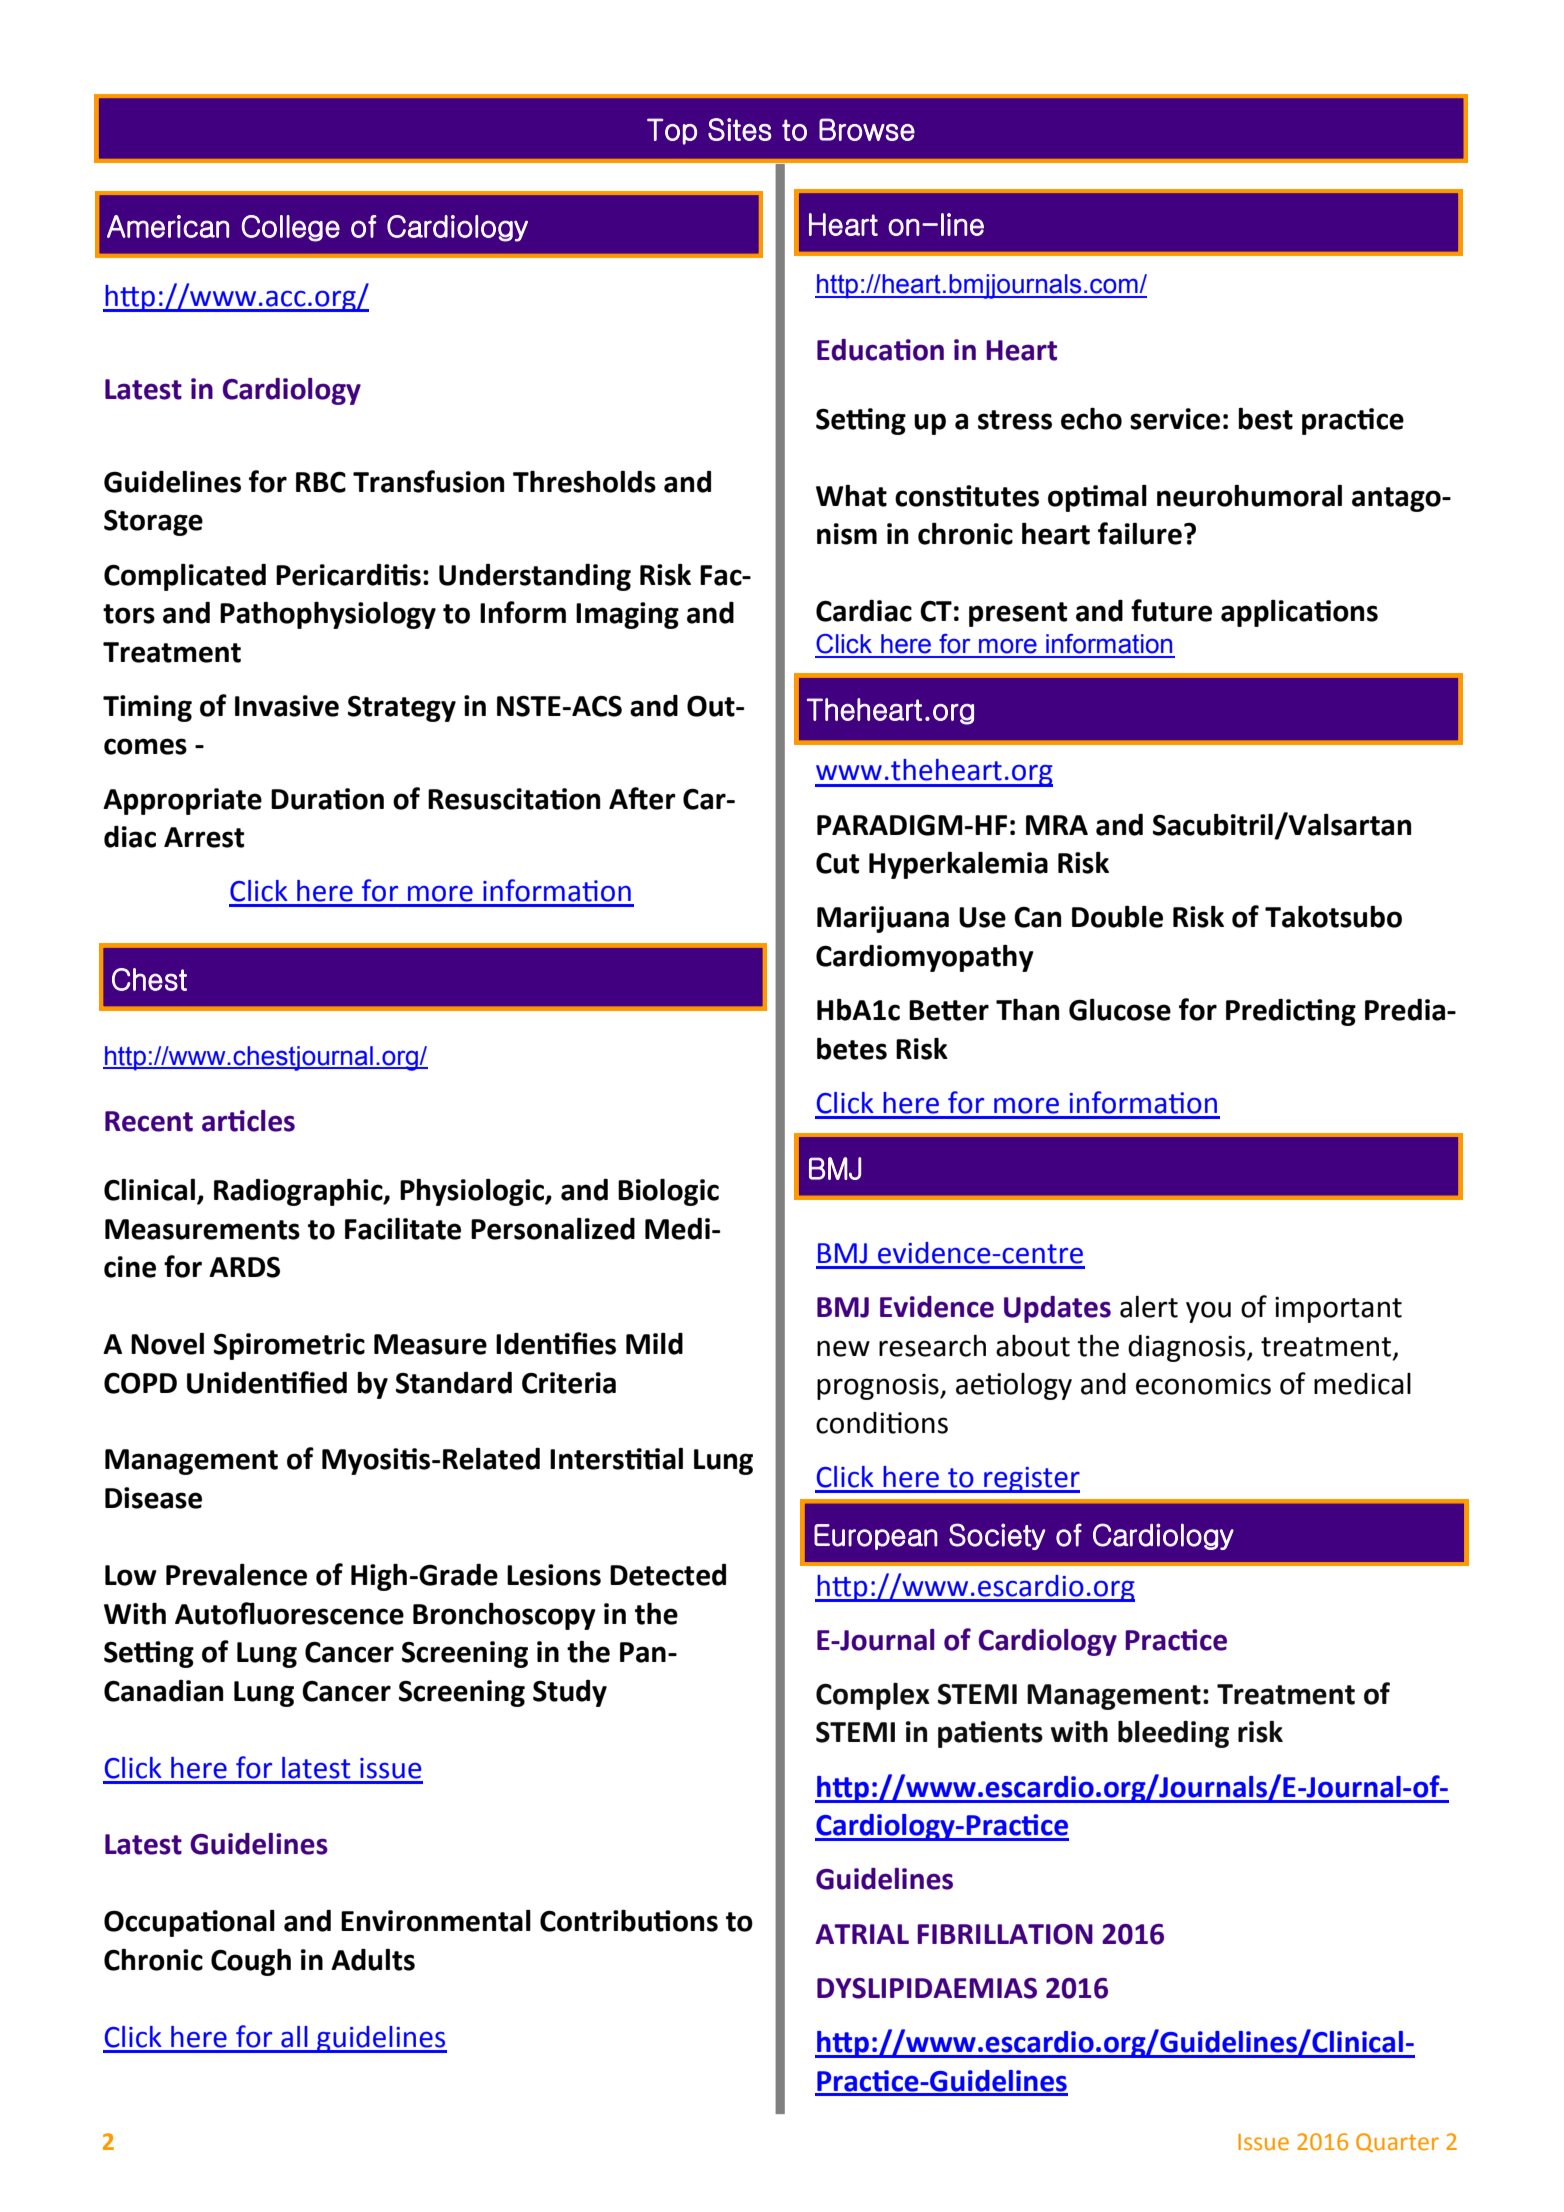  What do you see at coordinates (236, 1574) in the screenshot?
I see `Prevalence` at bounding box center [236, 1574].
